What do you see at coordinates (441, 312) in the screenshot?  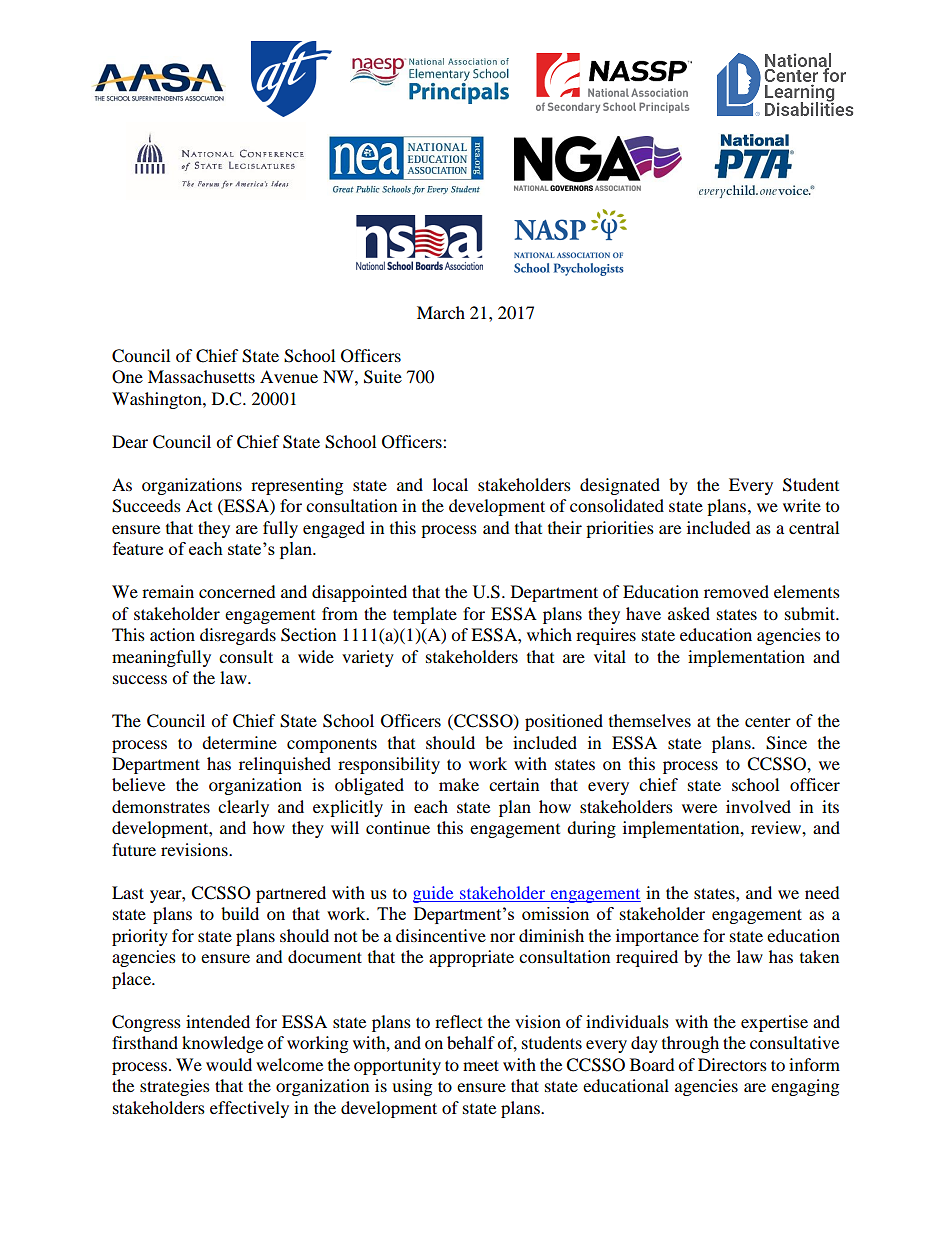 I see `March` at bounding box center [441, 312].
